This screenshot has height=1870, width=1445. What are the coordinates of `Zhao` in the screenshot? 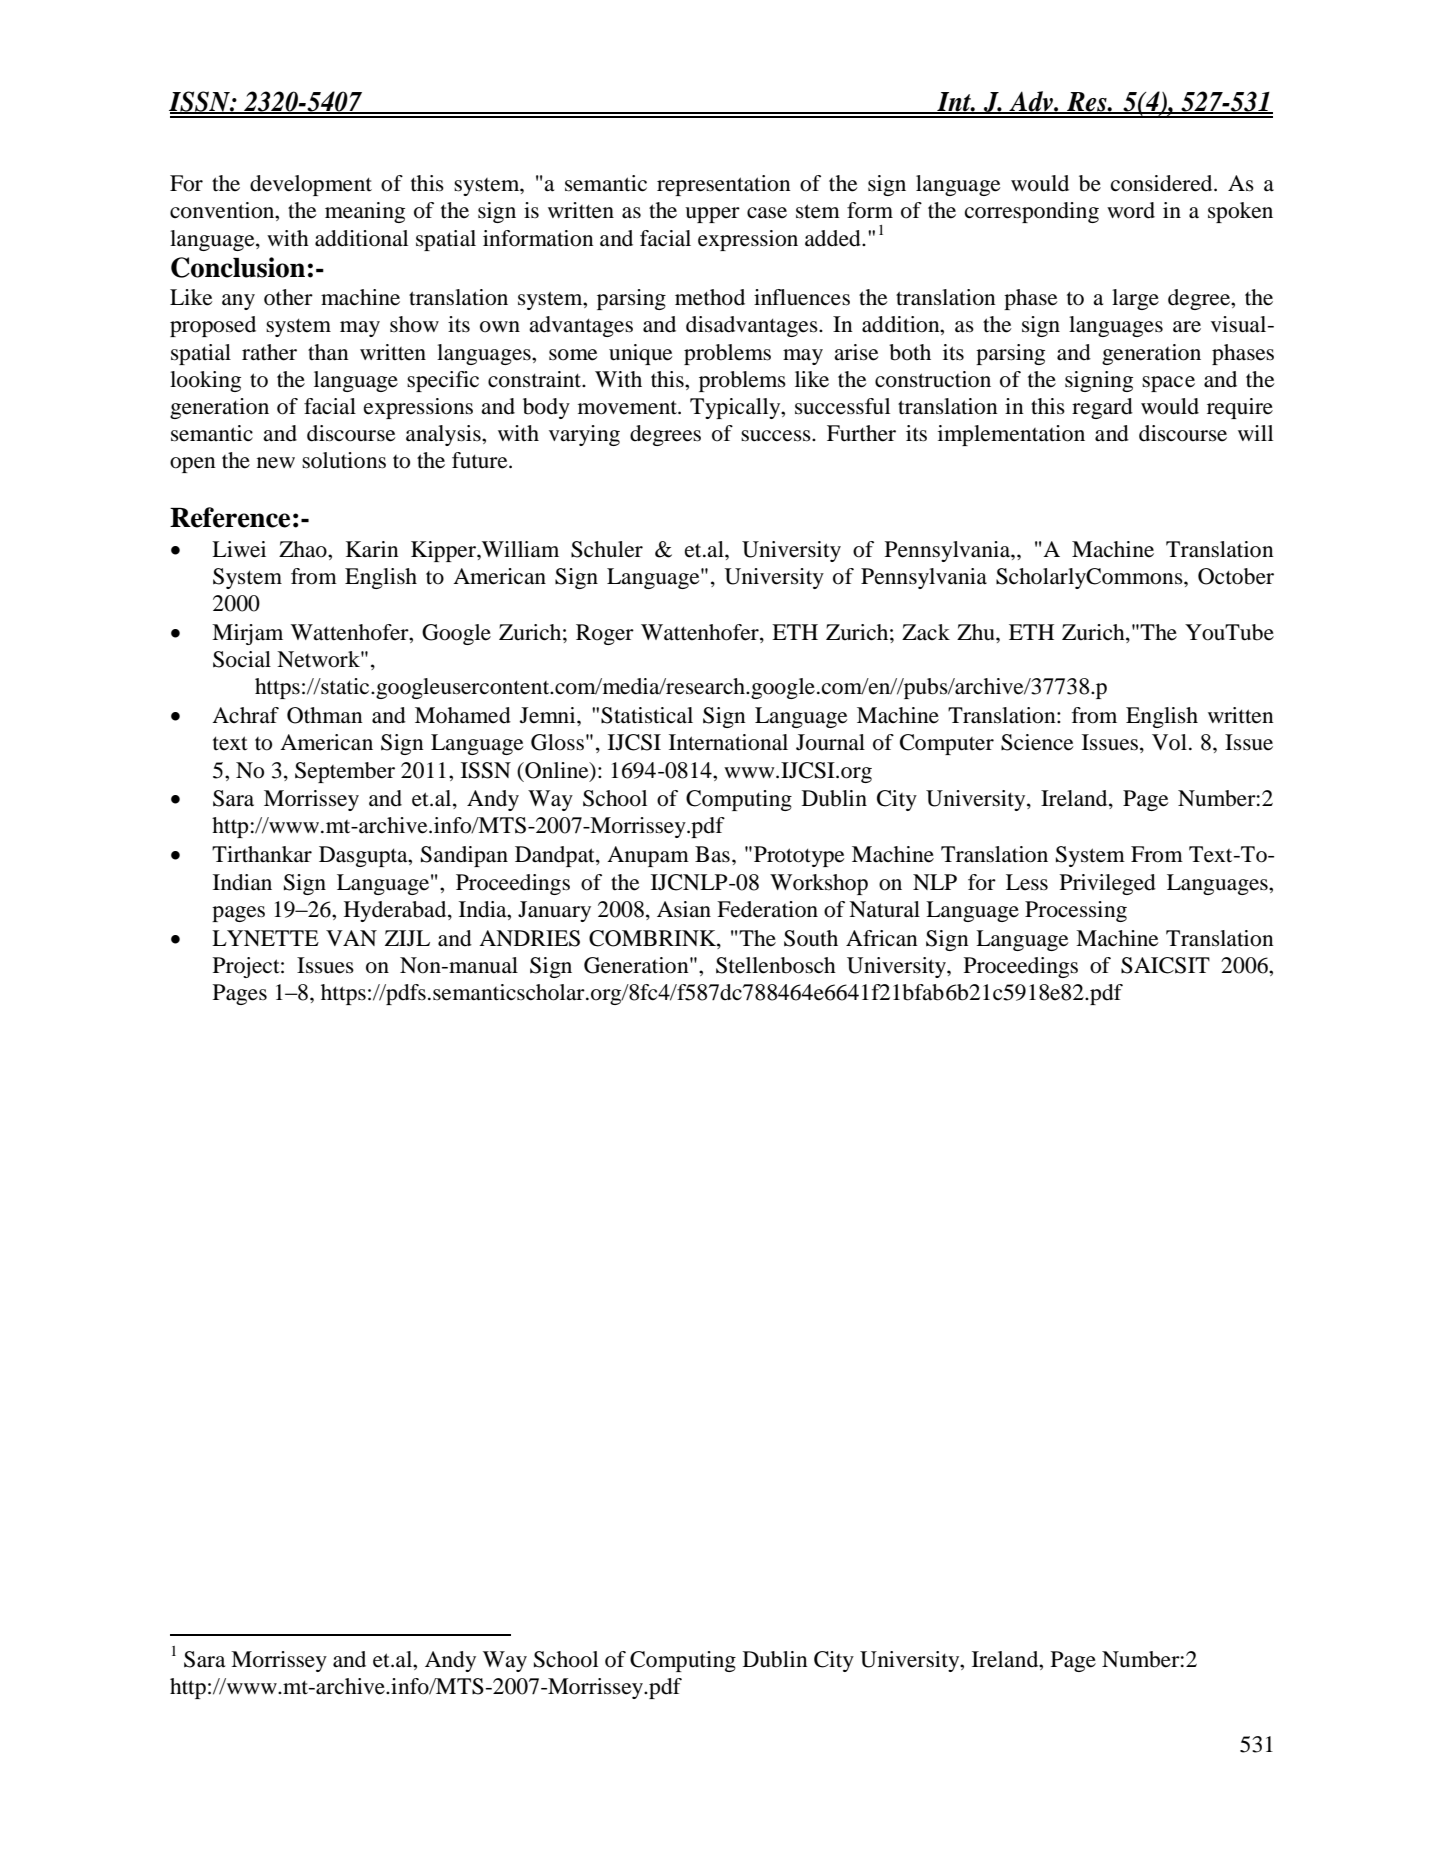 It's located at (304, 549).
